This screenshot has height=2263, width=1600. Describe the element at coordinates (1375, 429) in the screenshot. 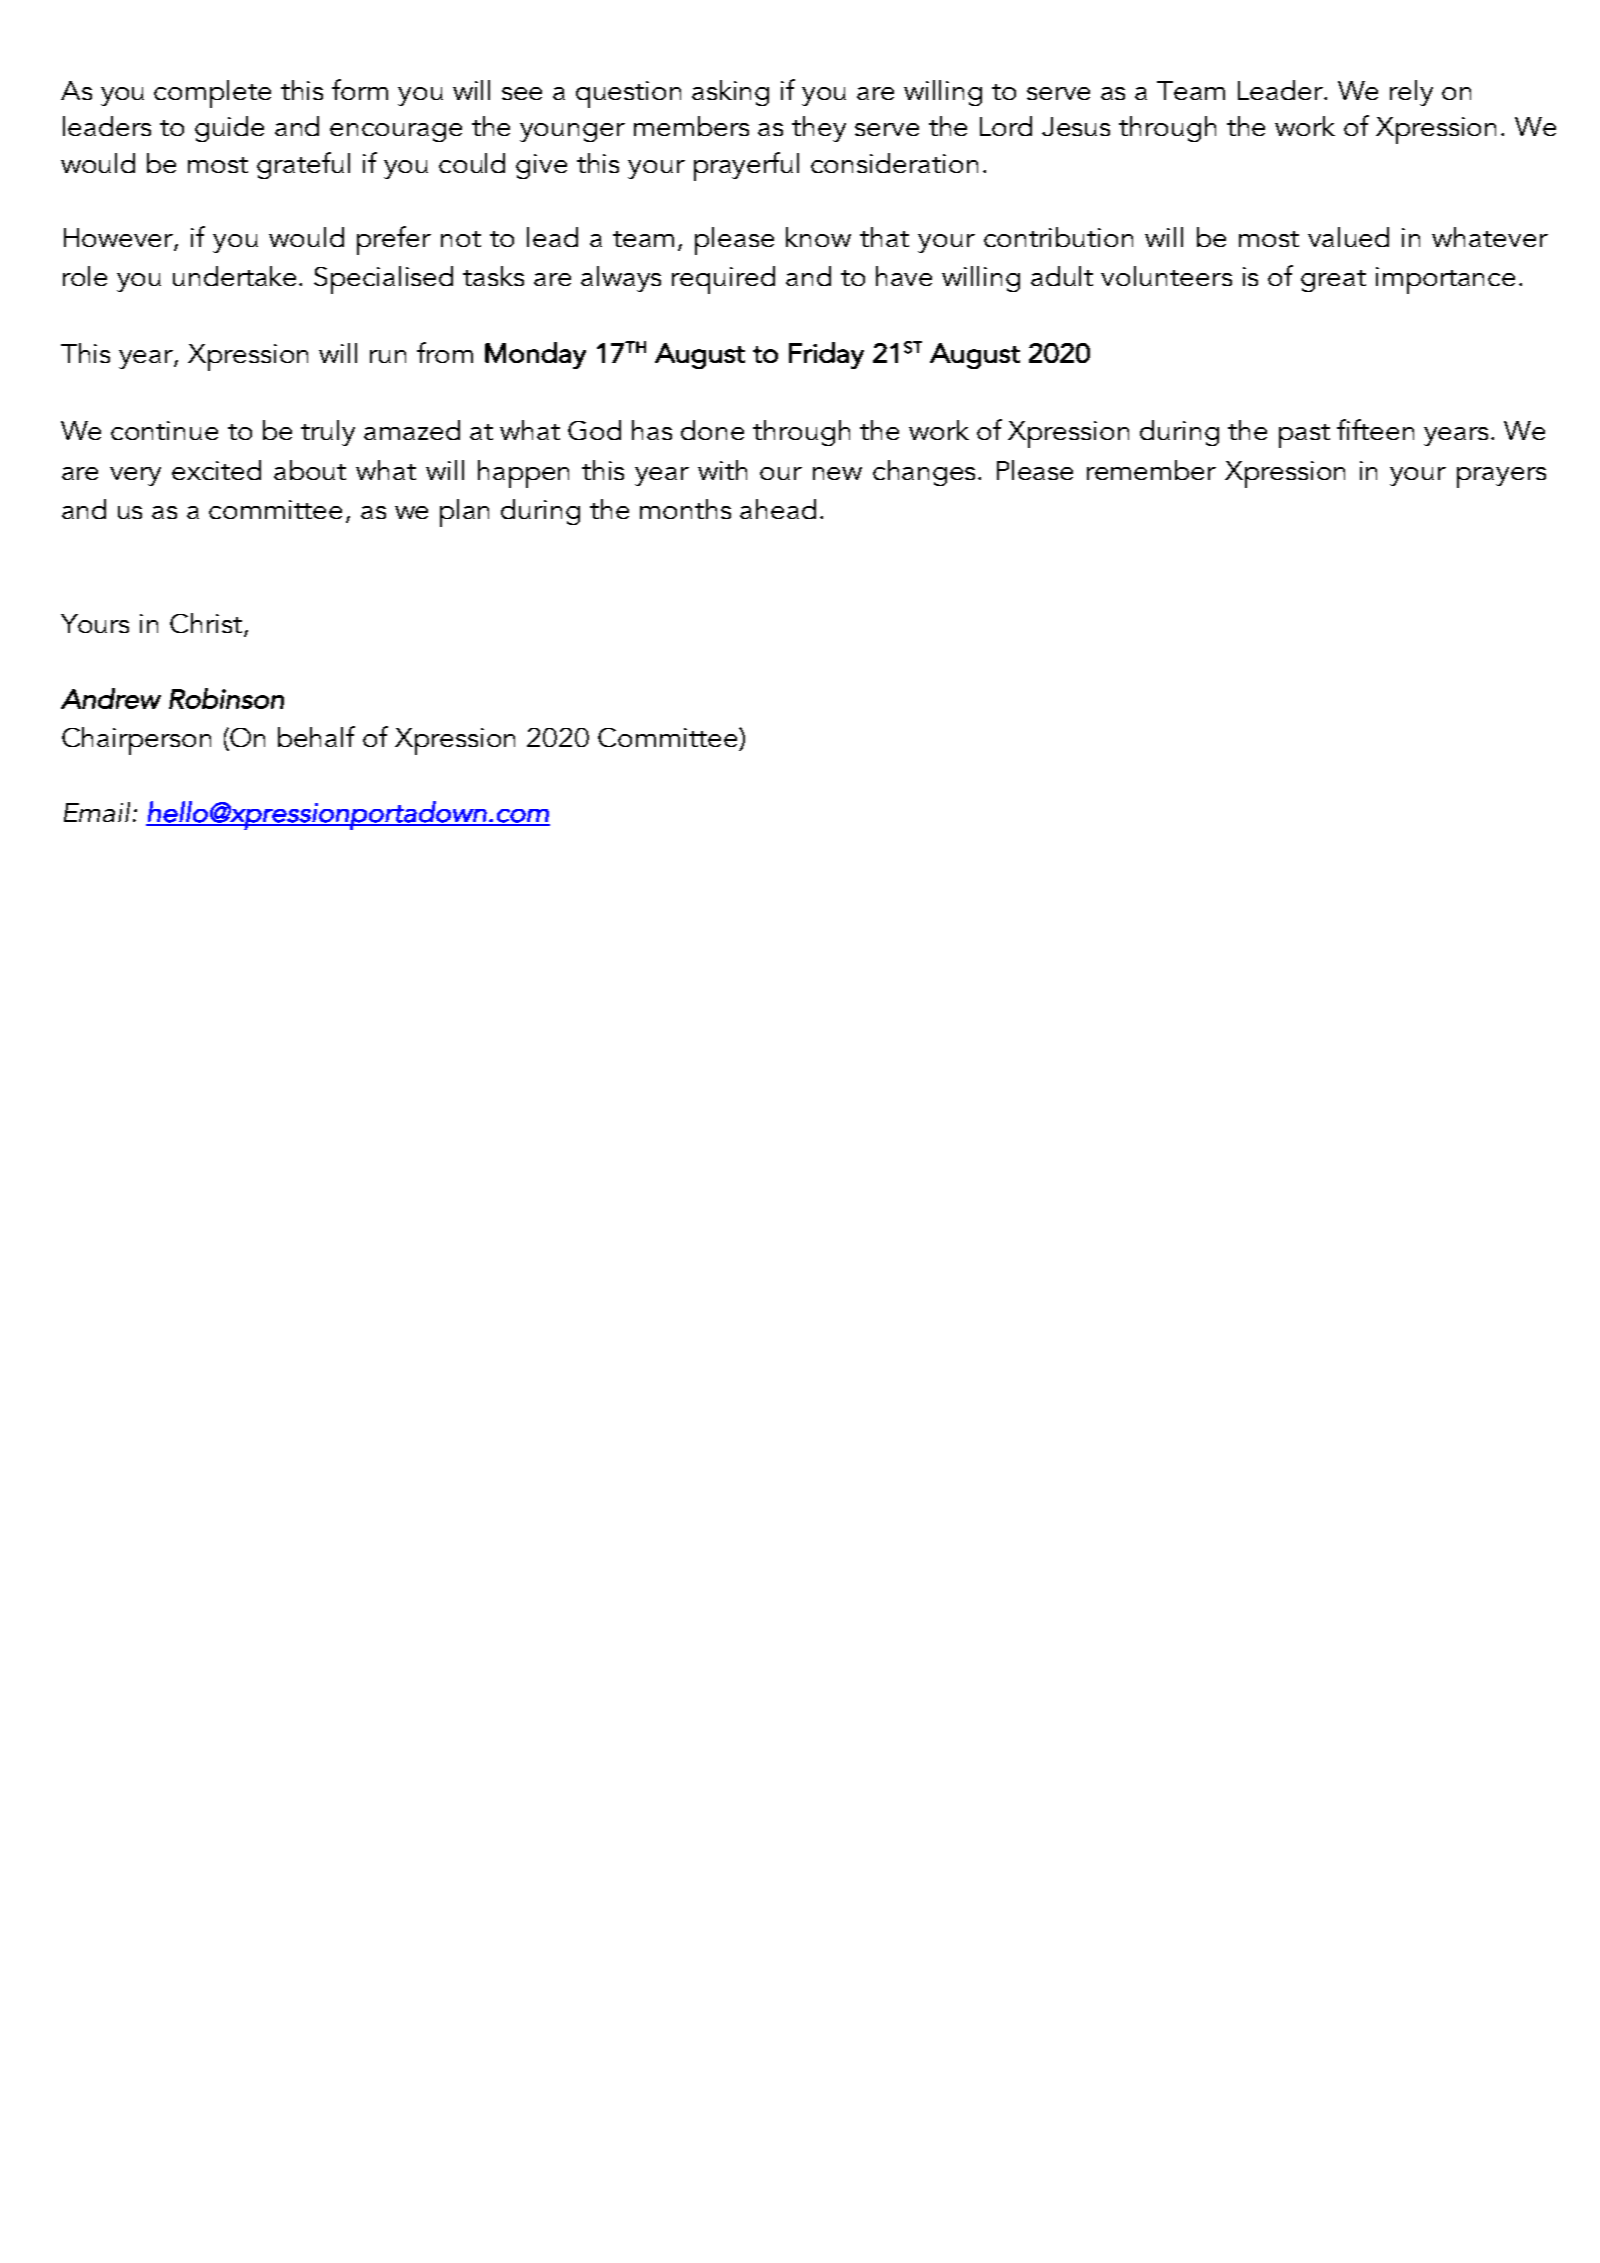

I see `fifteen` at that location.
